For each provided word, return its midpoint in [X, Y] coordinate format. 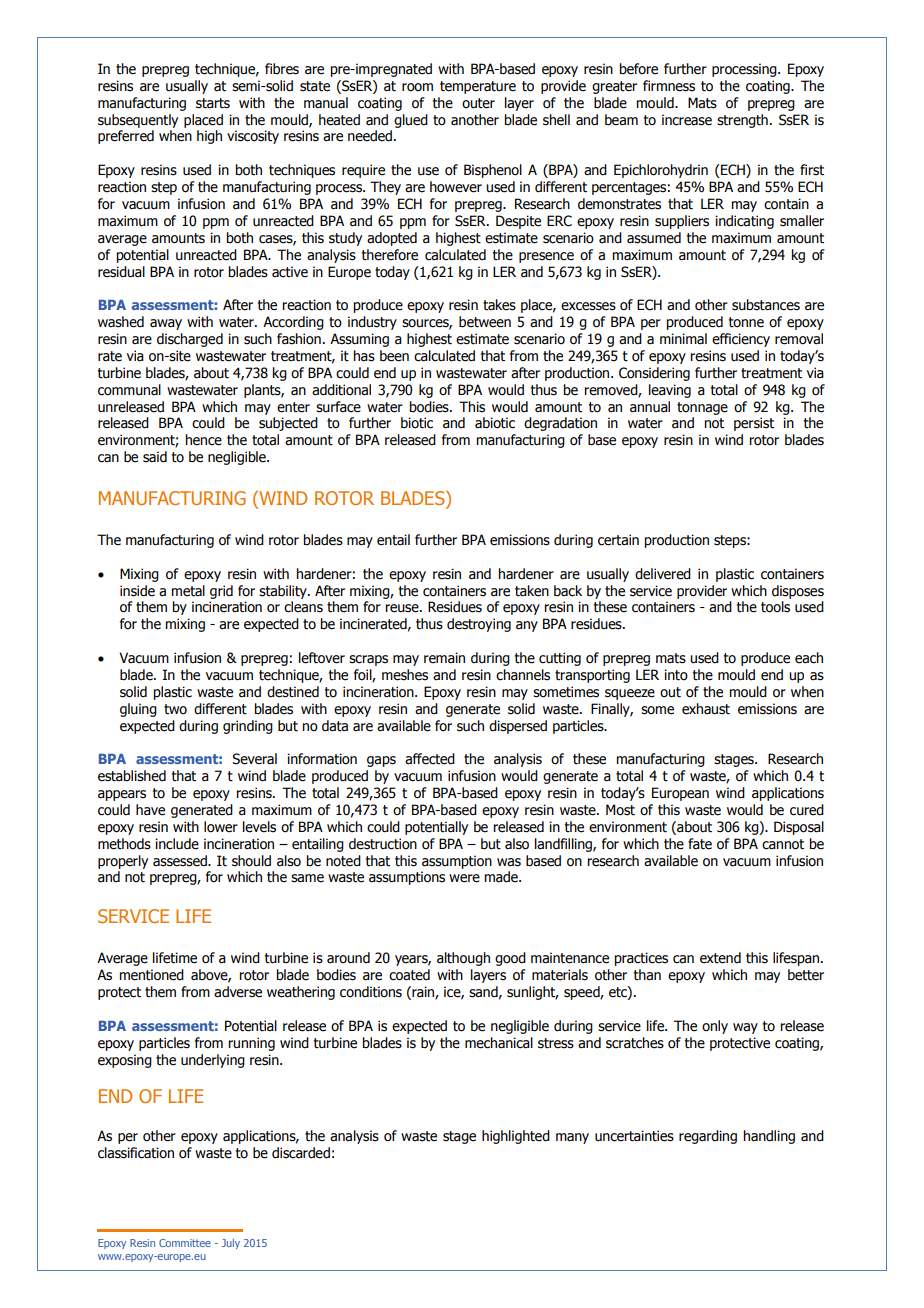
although [463, 959]
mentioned [151, 975]
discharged [190, 340]
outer [478, 103]
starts [213, 103]
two [175, 709]
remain [444, 658]
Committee [185, 1243]
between [485, 322]
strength [742, 121]
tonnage [702, 408]
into [676, 675]
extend [720, 958]
